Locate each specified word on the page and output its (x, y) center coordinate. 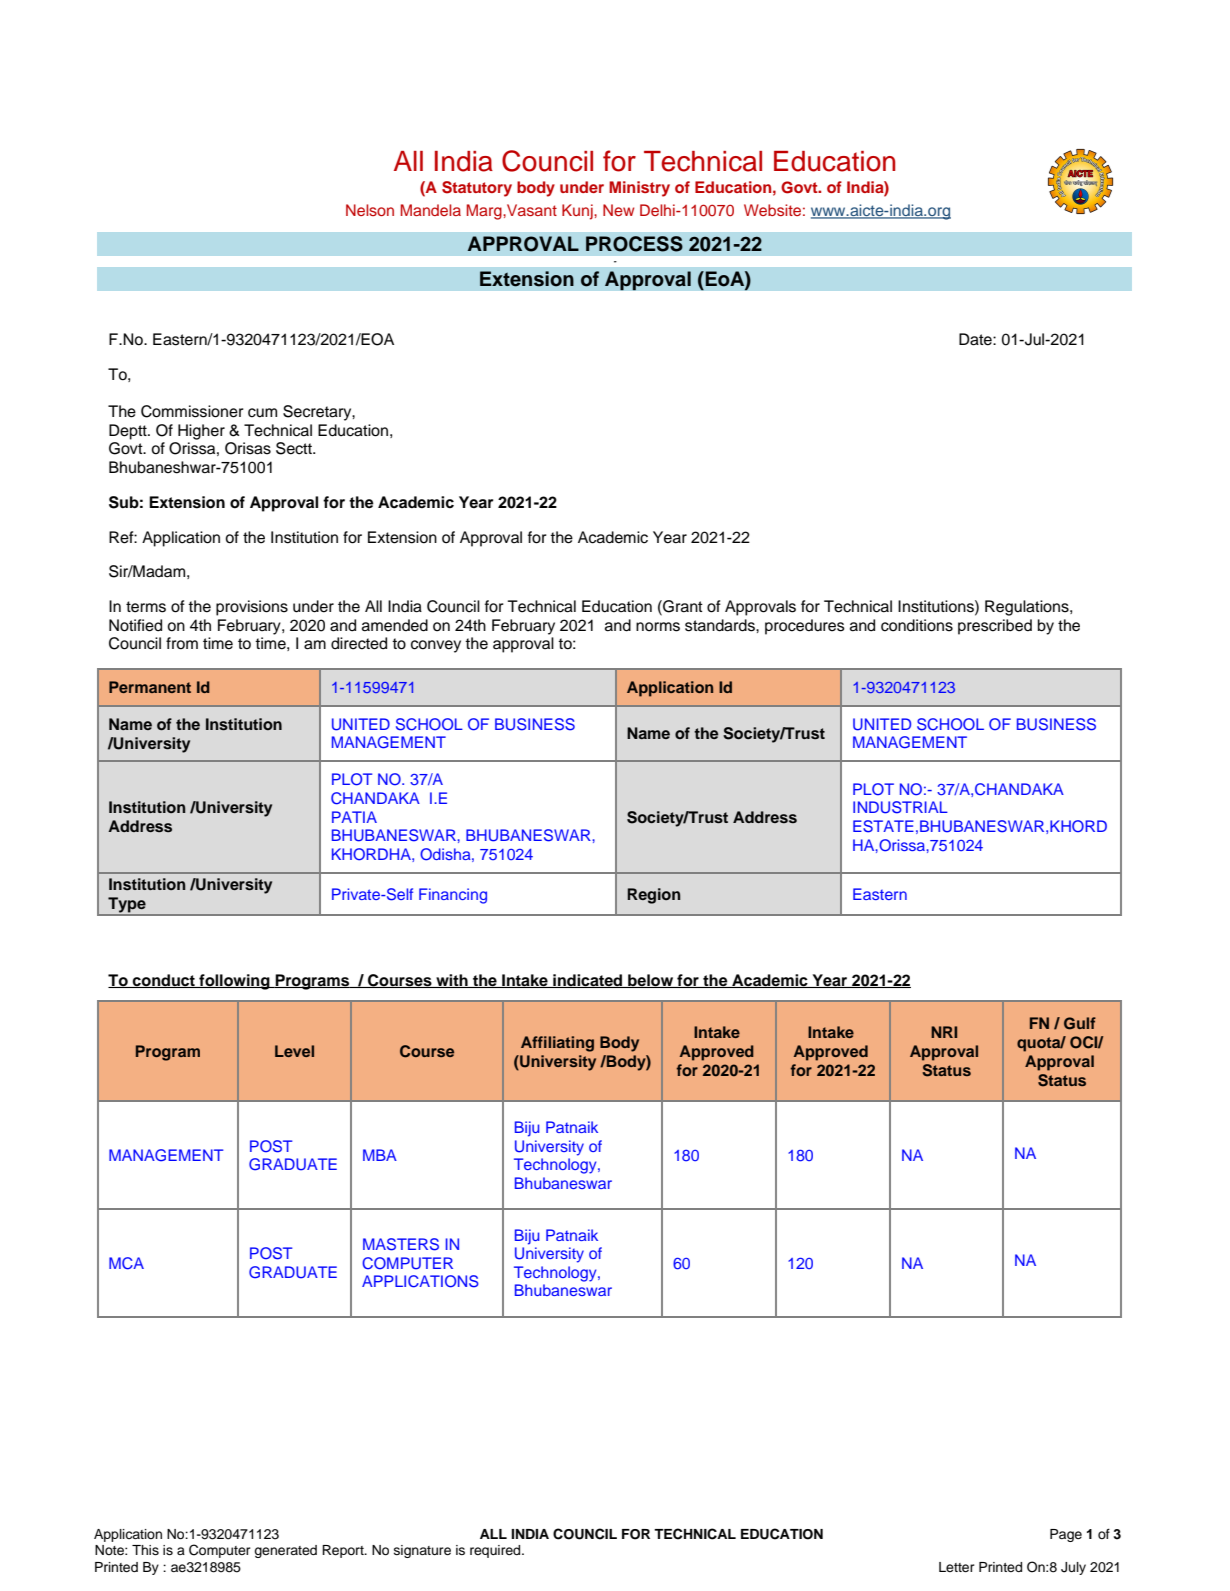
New (618, 210)
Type (127, 906)
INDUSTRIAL (900, 807)
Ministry (639, 189)
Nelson (370, 210)
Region (654, 896)
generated (285, 1551)
